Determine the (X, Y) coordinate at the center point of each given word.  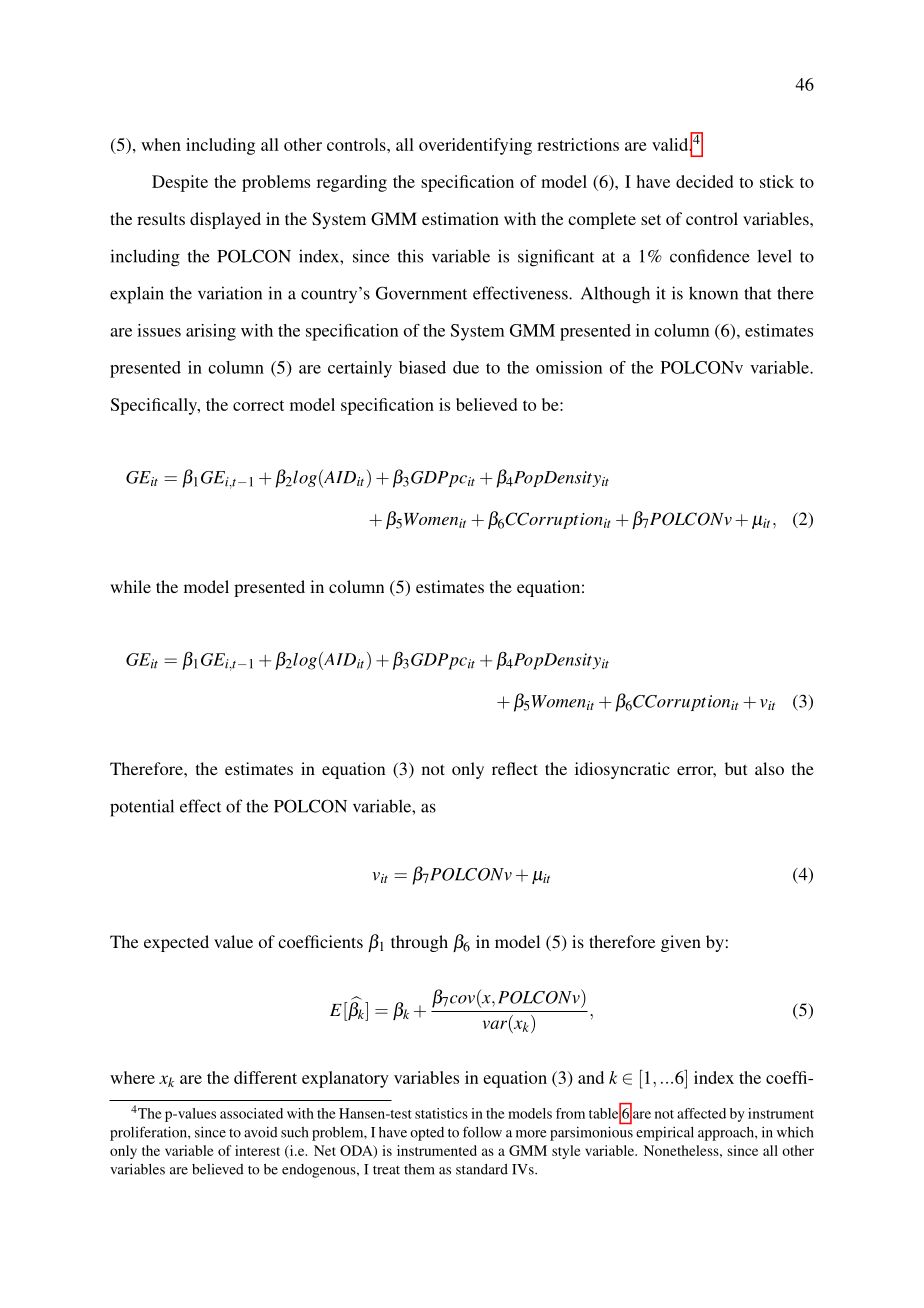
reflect (515, 768)
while (130, 586)
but (736, 768)
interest (257, 1150)
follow (482, 1132)
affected (701, 1113)
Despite (180, 183)
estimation (460, 218)
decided (705, 181)
